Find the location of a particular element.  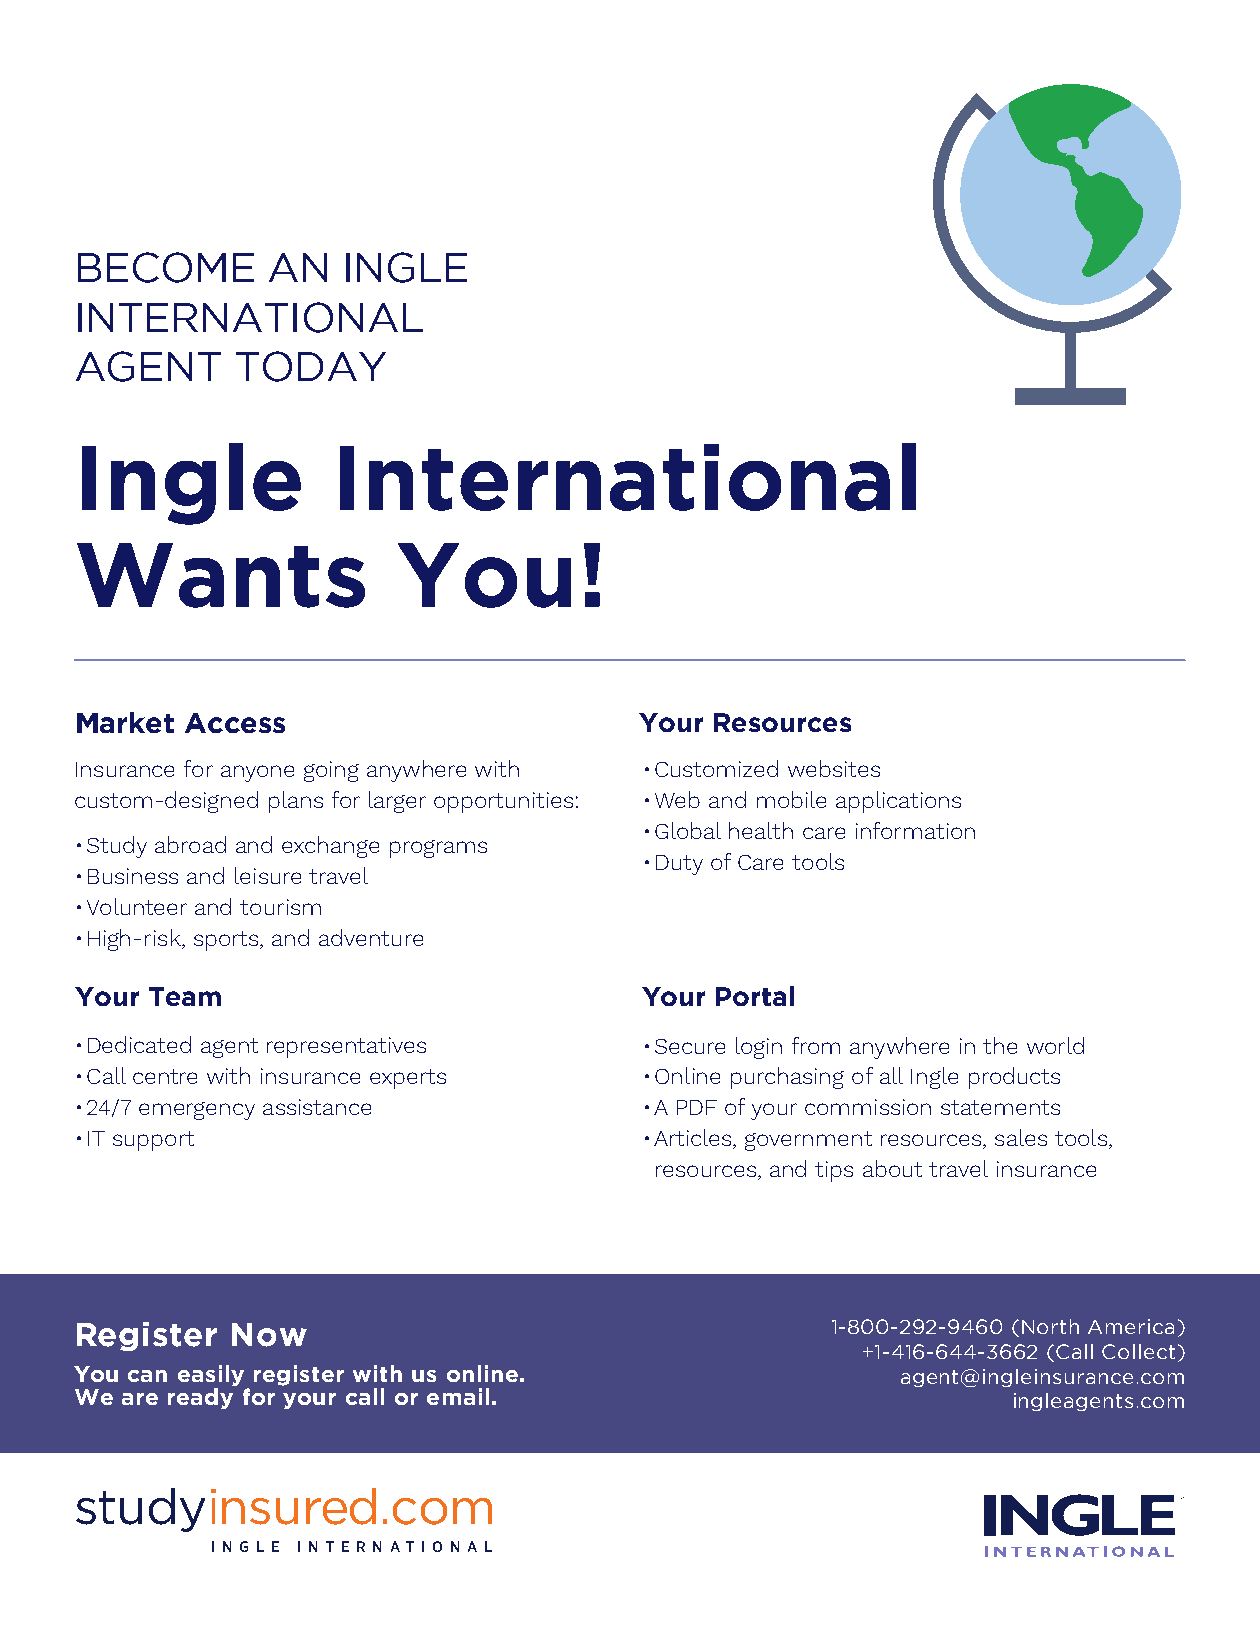

applications is located at coordinates (898, 802).
